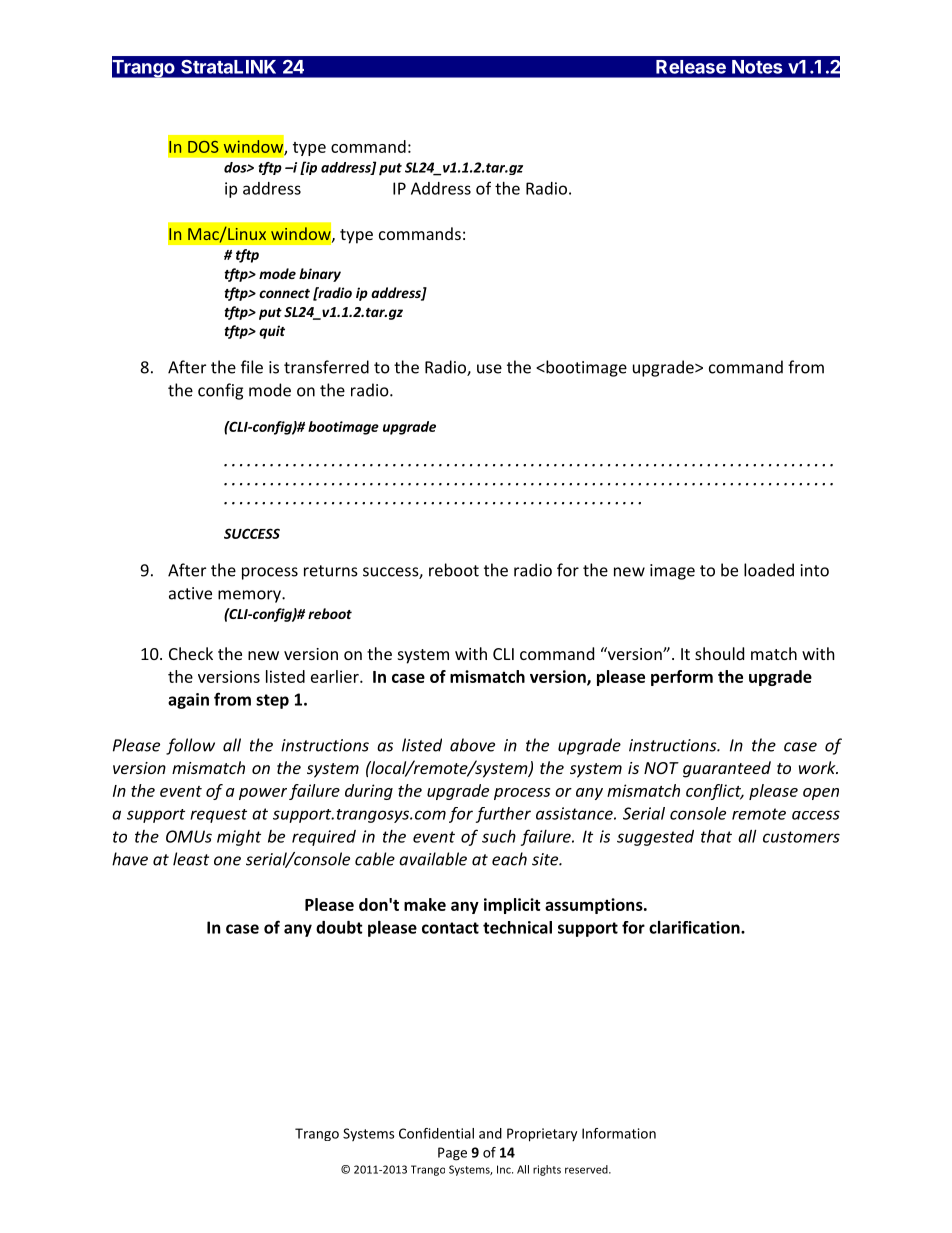 The image size is (952, 1233). I want to click on Release, so click(691, 67).
